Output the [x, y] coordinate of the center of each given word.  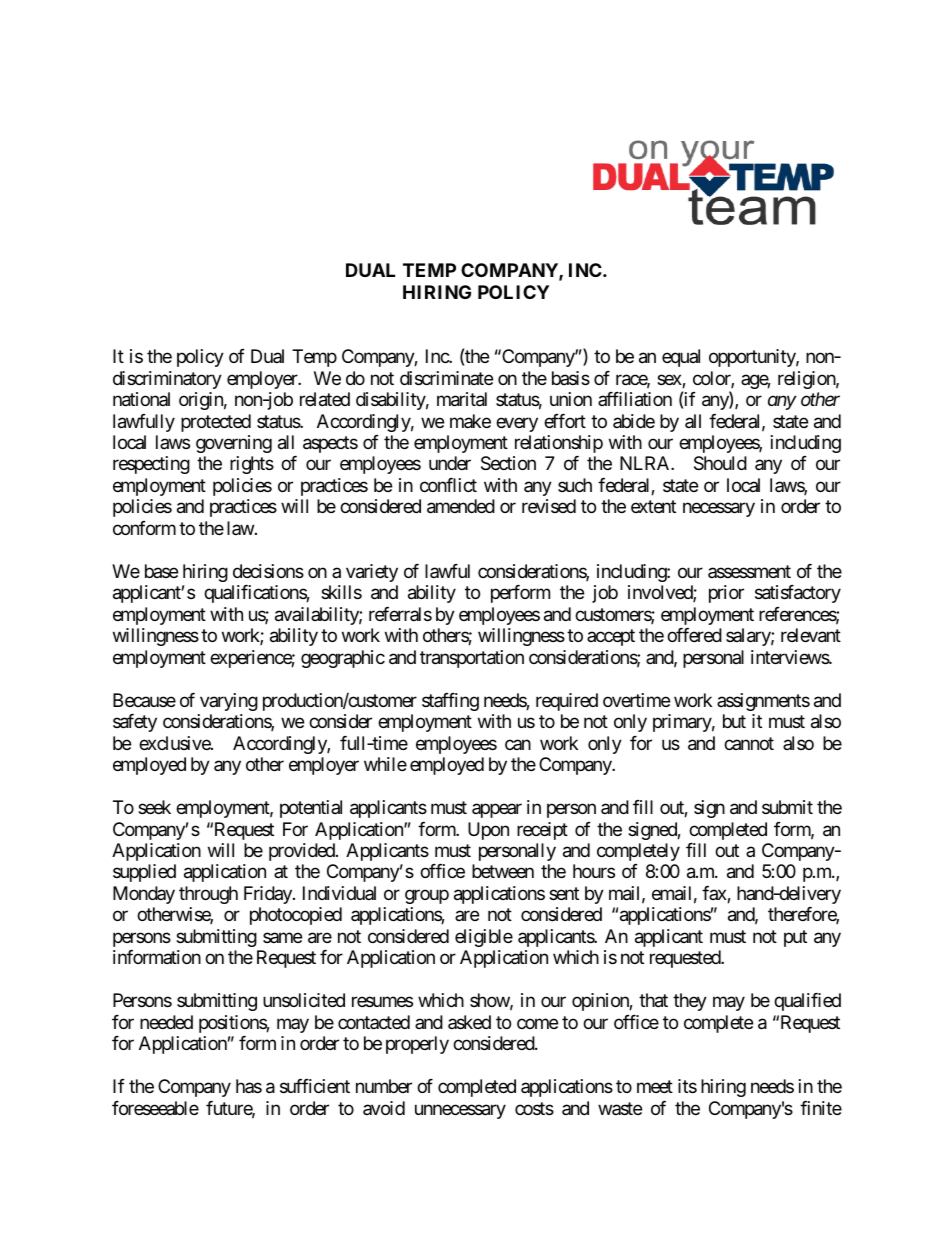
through [208, 895]
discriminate [446, 378]
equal [681, 358]
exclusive [175, 743]
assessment [749, 571]
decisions [268, 571]
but [734, 721]
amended [461, 506]
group [427, 896]
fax [715, 894]
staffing [450, 702]
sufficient [315, 1086]
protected [216, 423]
